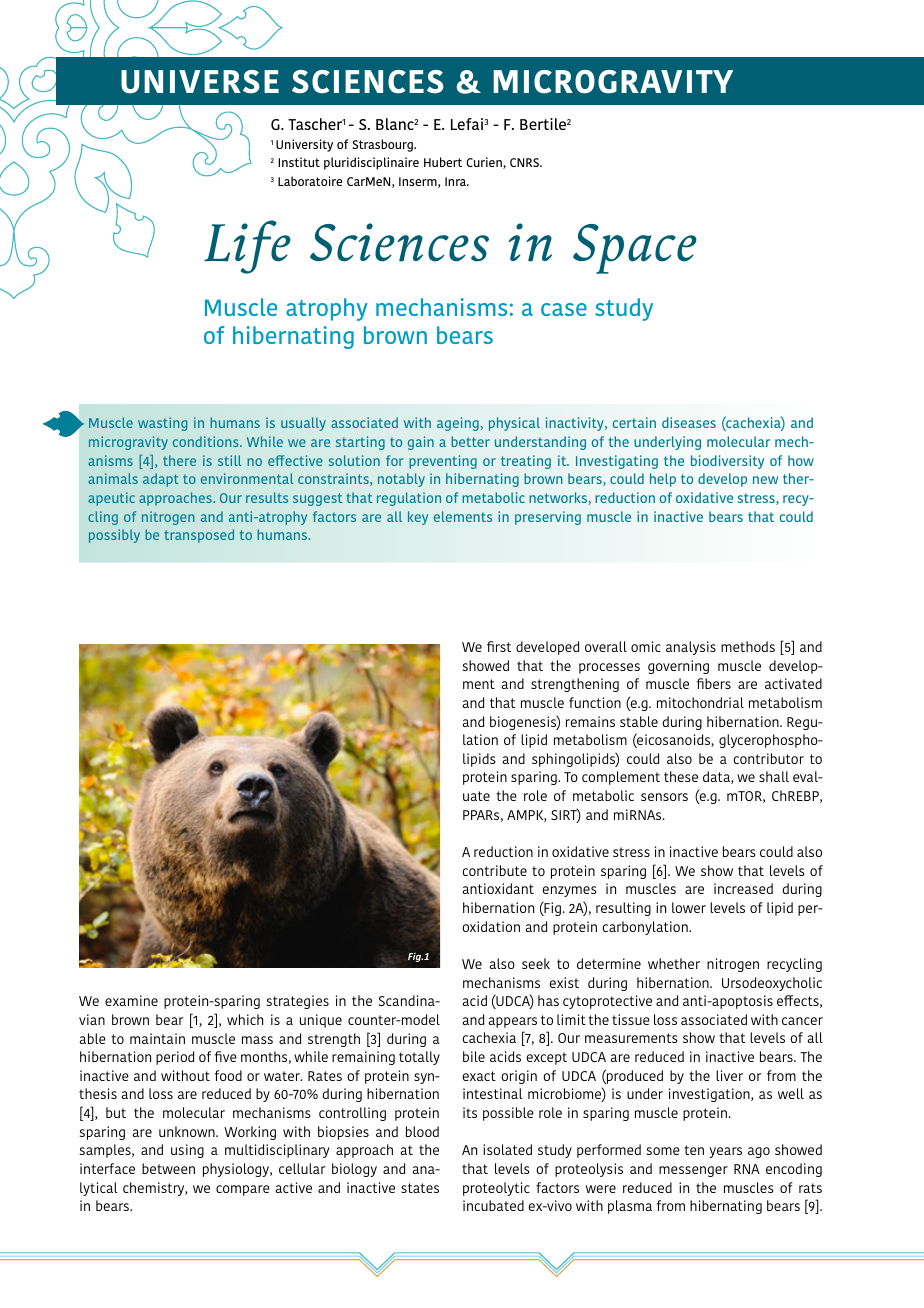 The height and width of the page is (1308, 924). I want to click on preventing, so click(443, 462).
